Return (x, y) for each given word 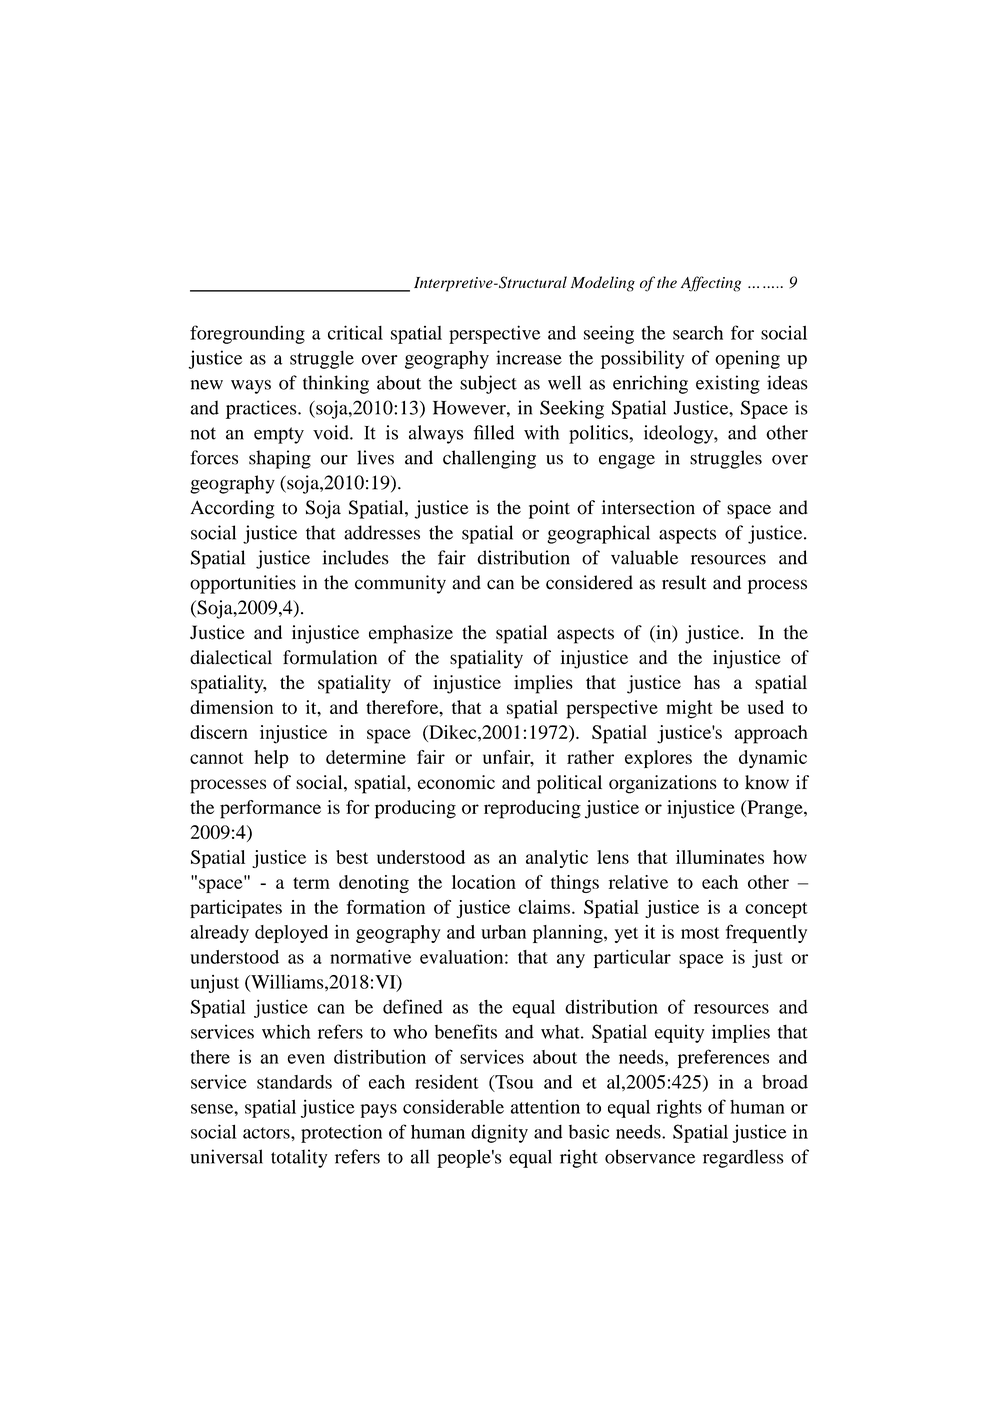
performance (270, 809)
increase (529, 357)
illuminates (720, 857)
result (684, 582)
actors (267, 1133)
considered (589, 582)
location (484, 882)
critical (355, 332)
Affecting (711, 284)
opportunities (243, 584)
